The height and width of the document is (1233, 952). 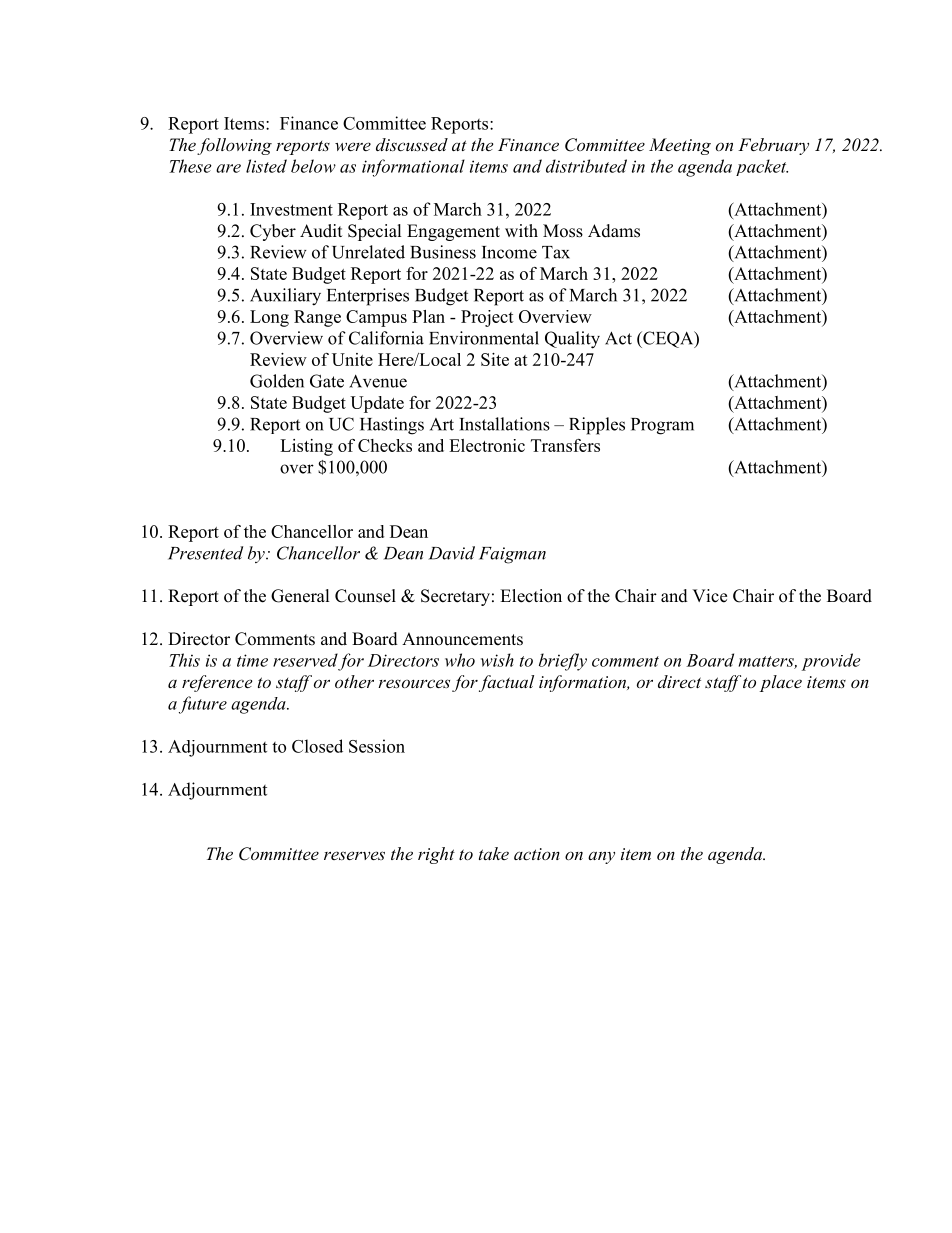 I want to click on listed, so click(x=266, y=166).
